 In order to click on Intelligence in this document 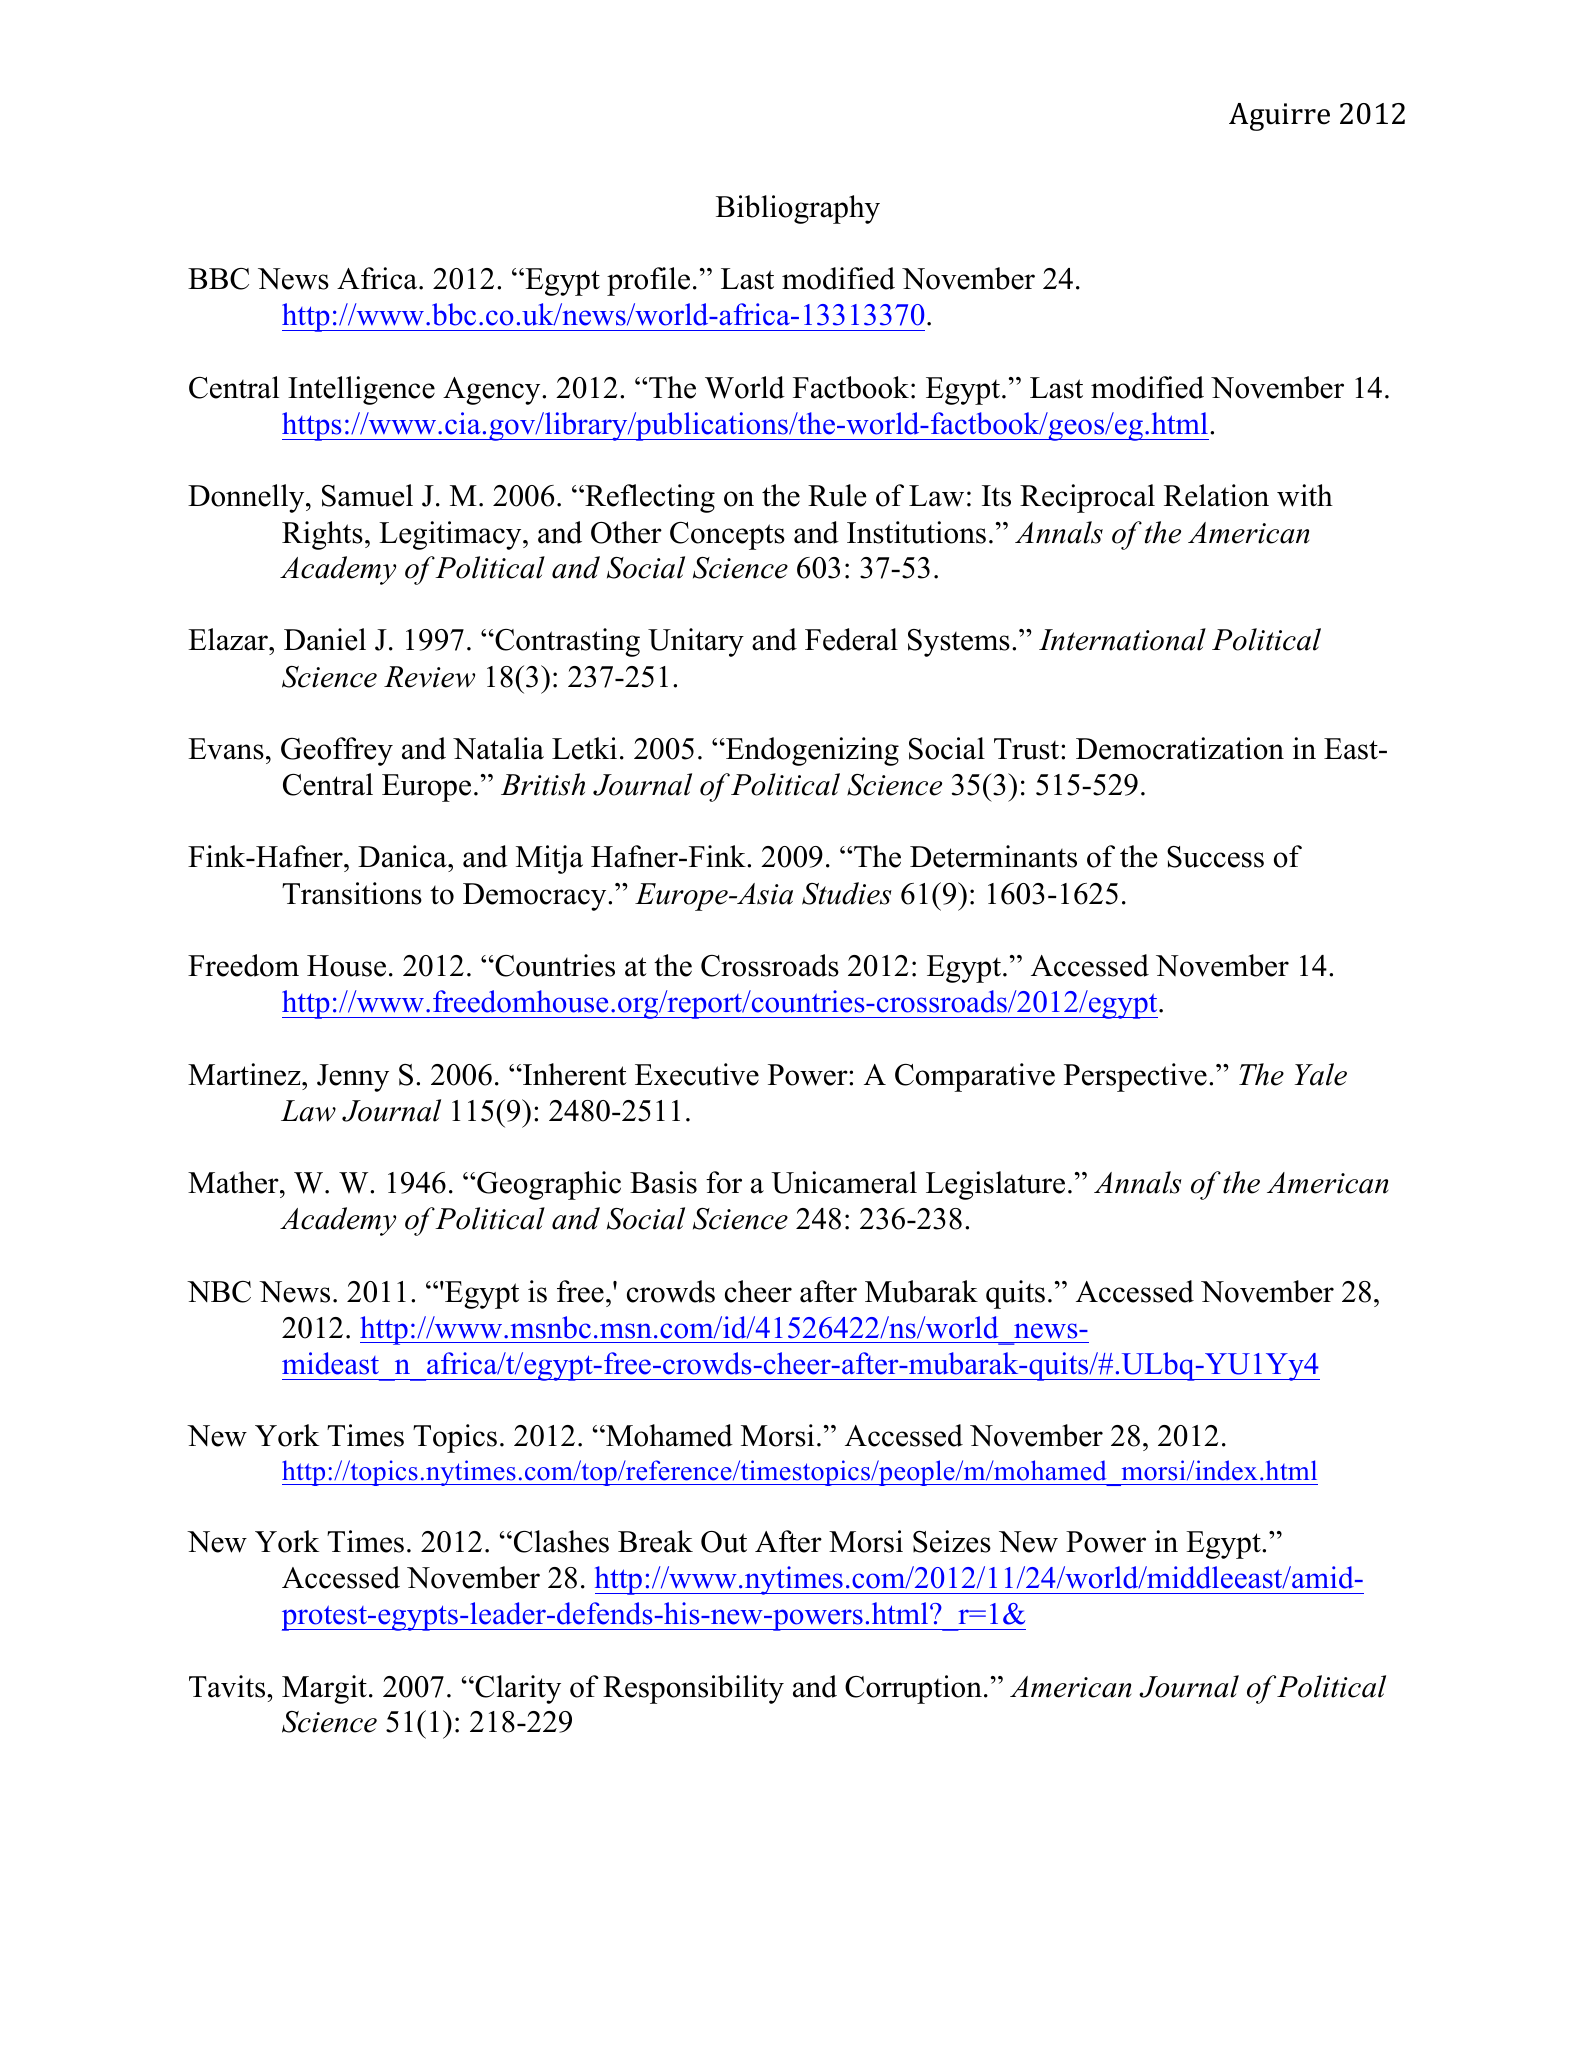, I will do `click(361, 390)`.
